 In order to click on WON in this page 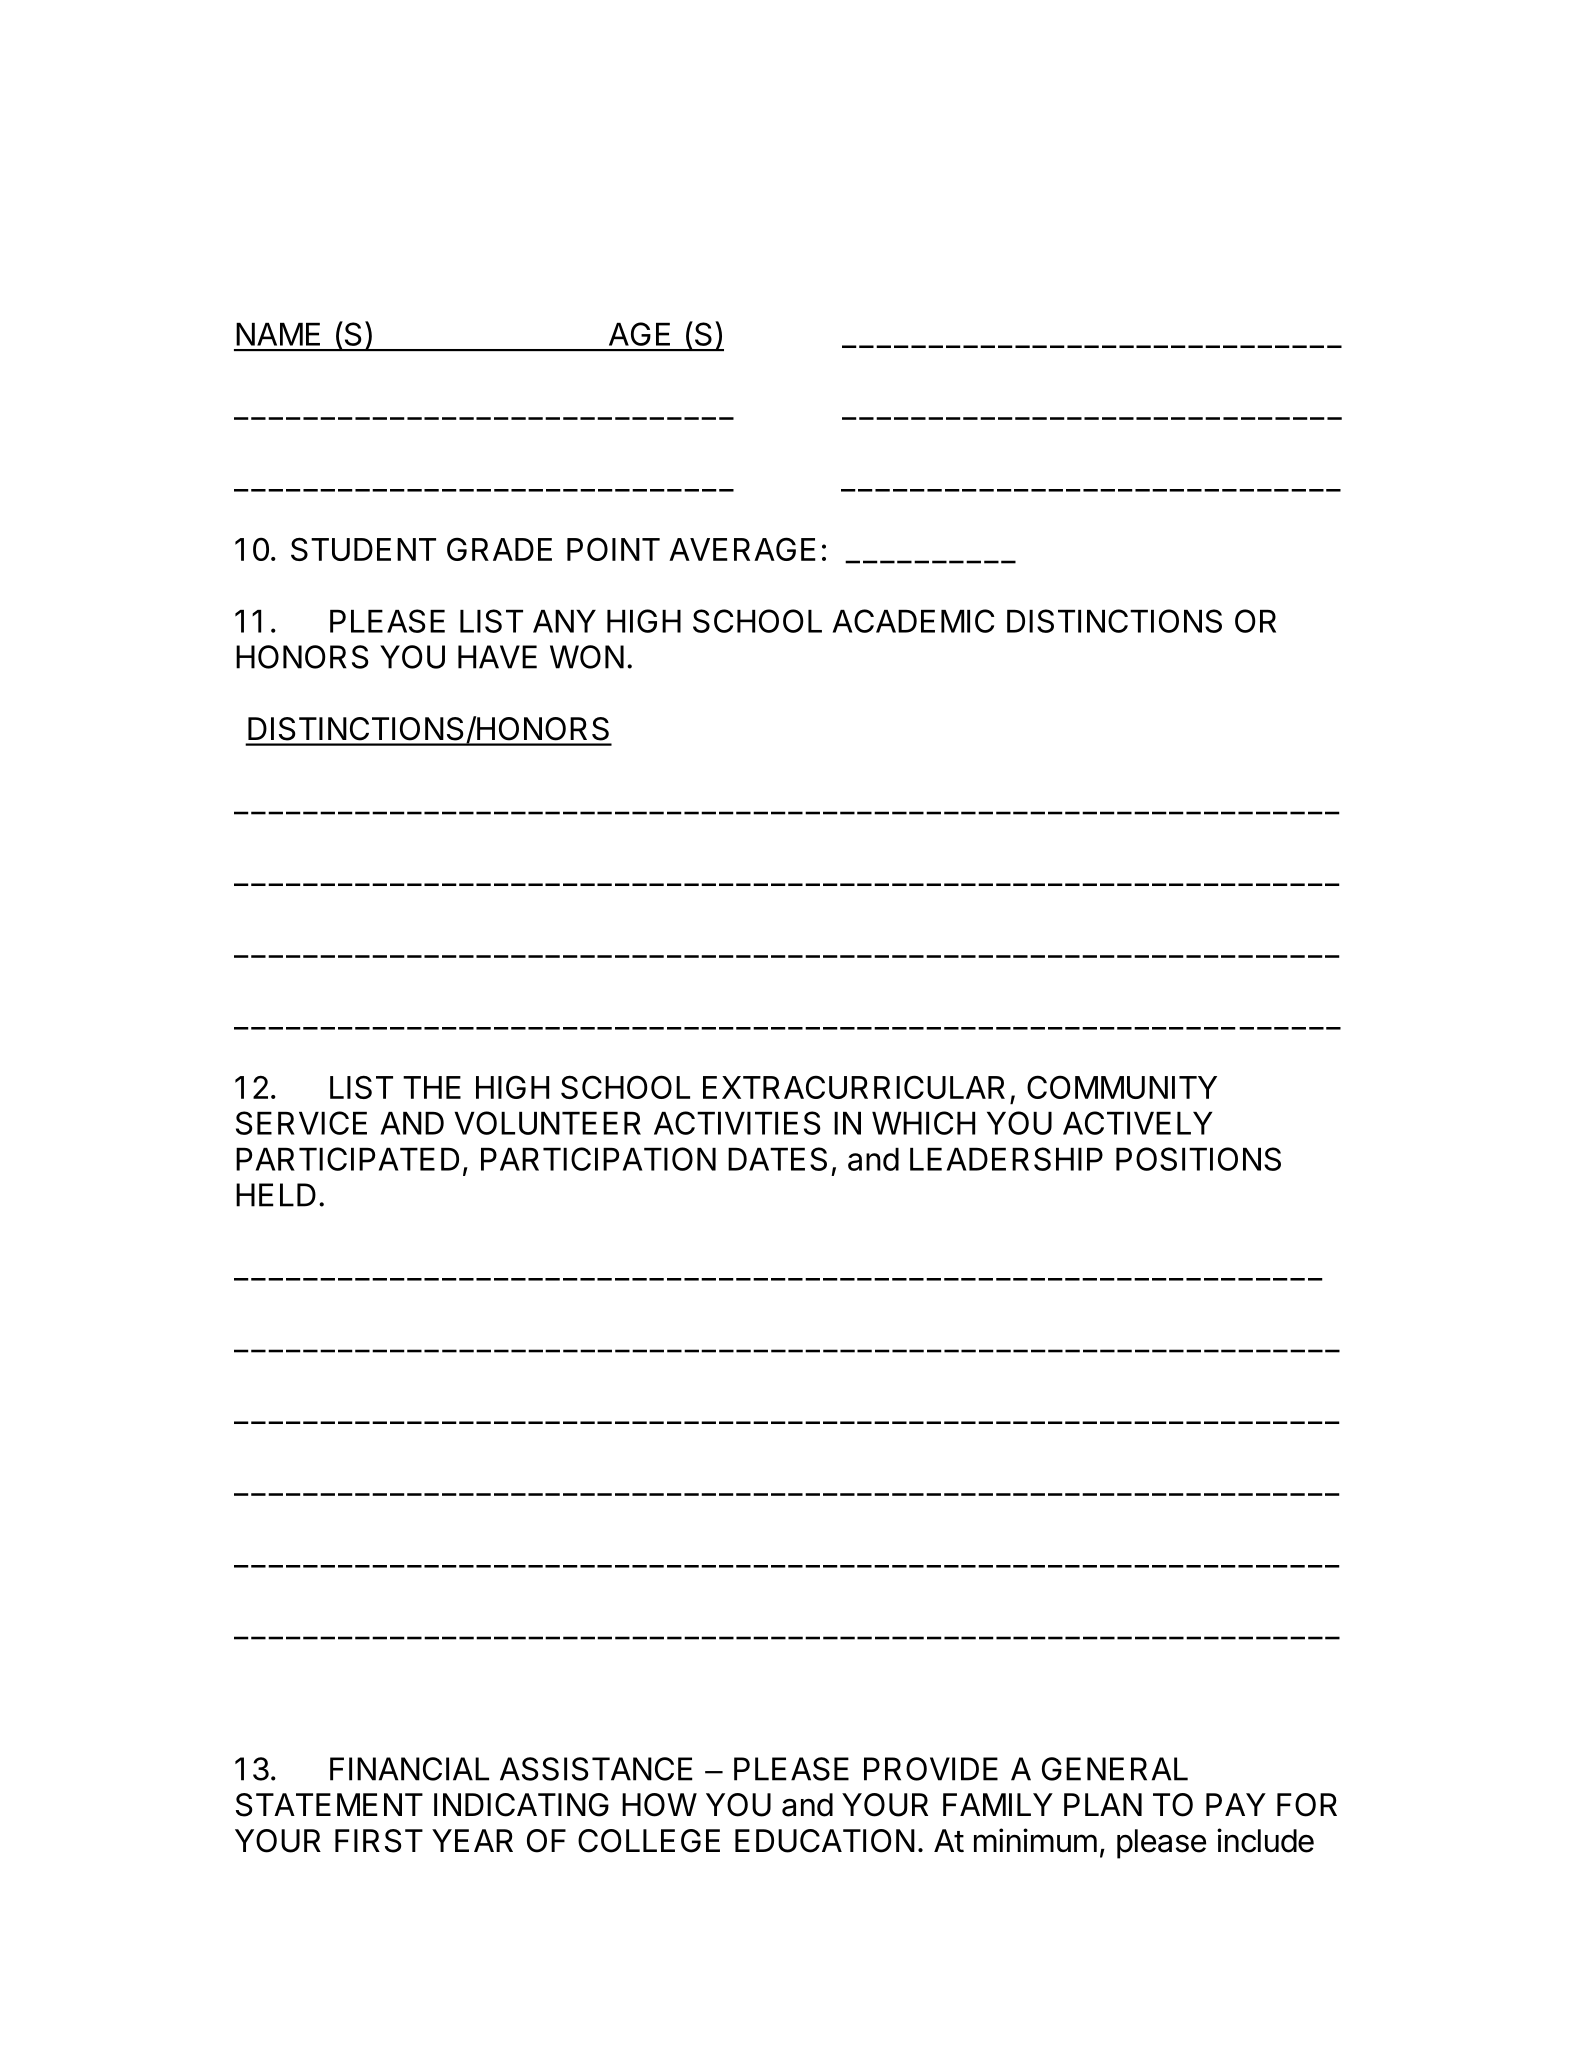, I will do `click(587, 657)`.
